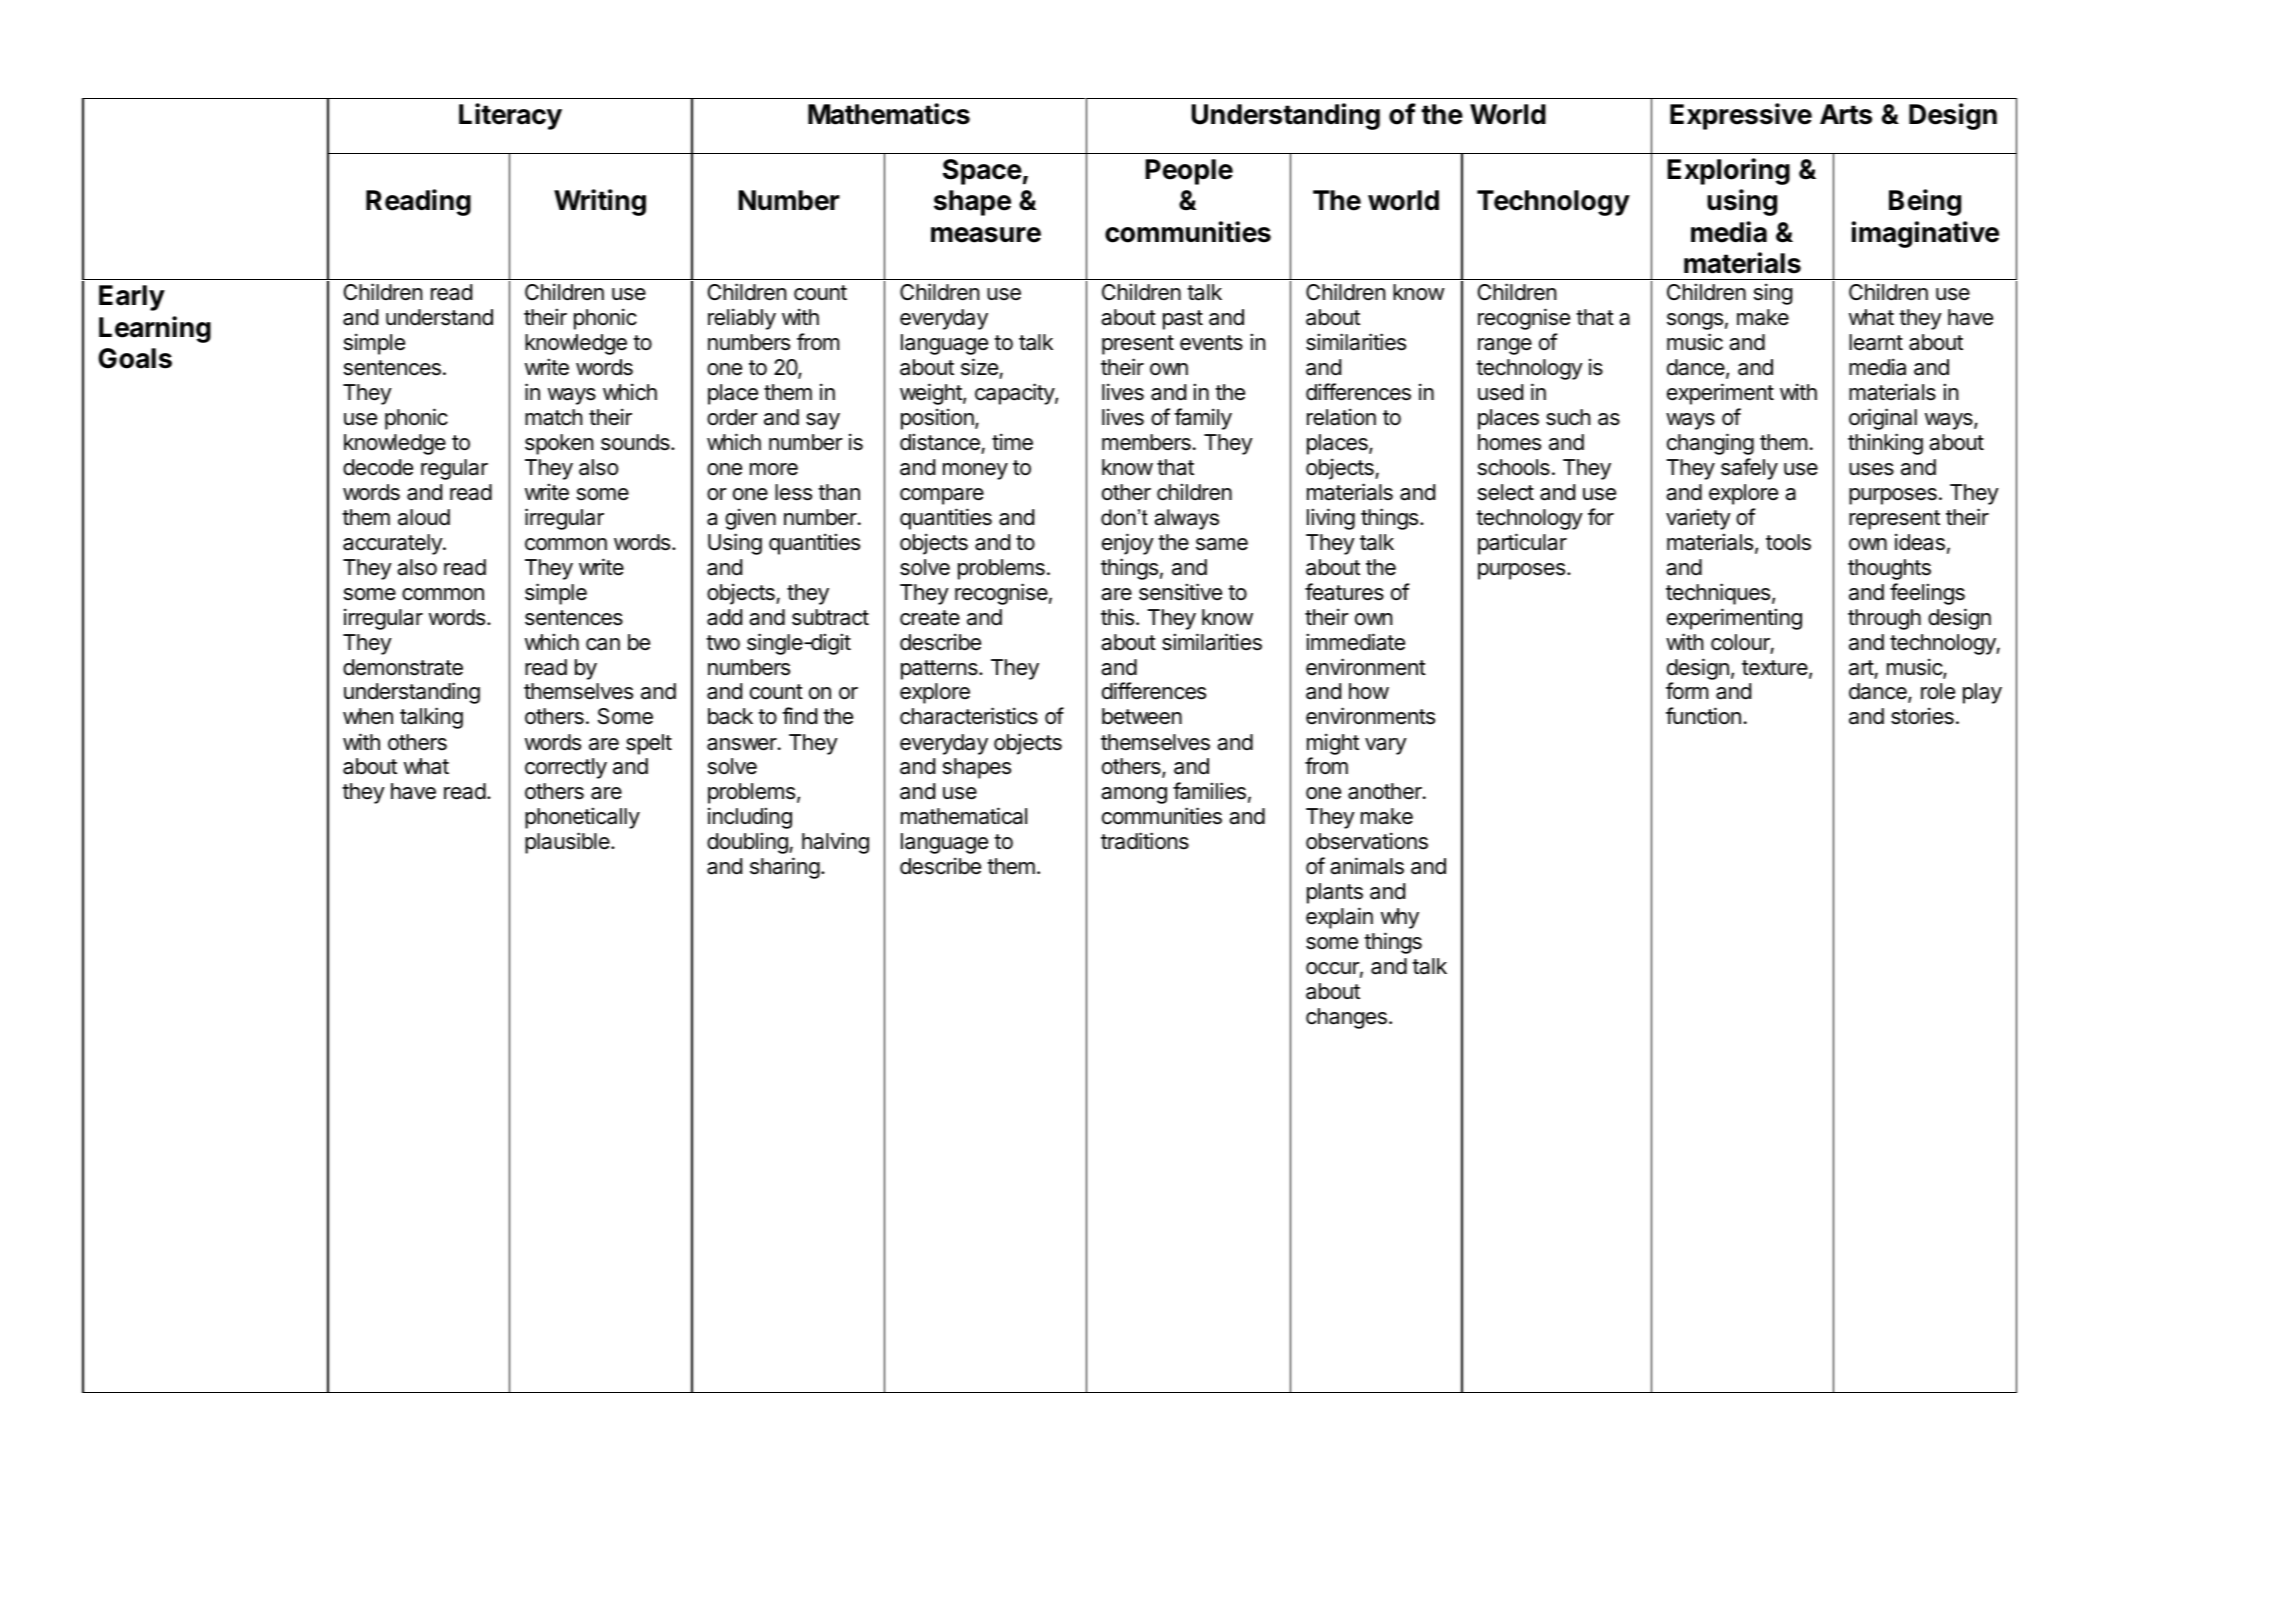  What do you see at coordinates (1346, 1018) in the document?
I see `changes` at bounding box center [1346, 1018].
